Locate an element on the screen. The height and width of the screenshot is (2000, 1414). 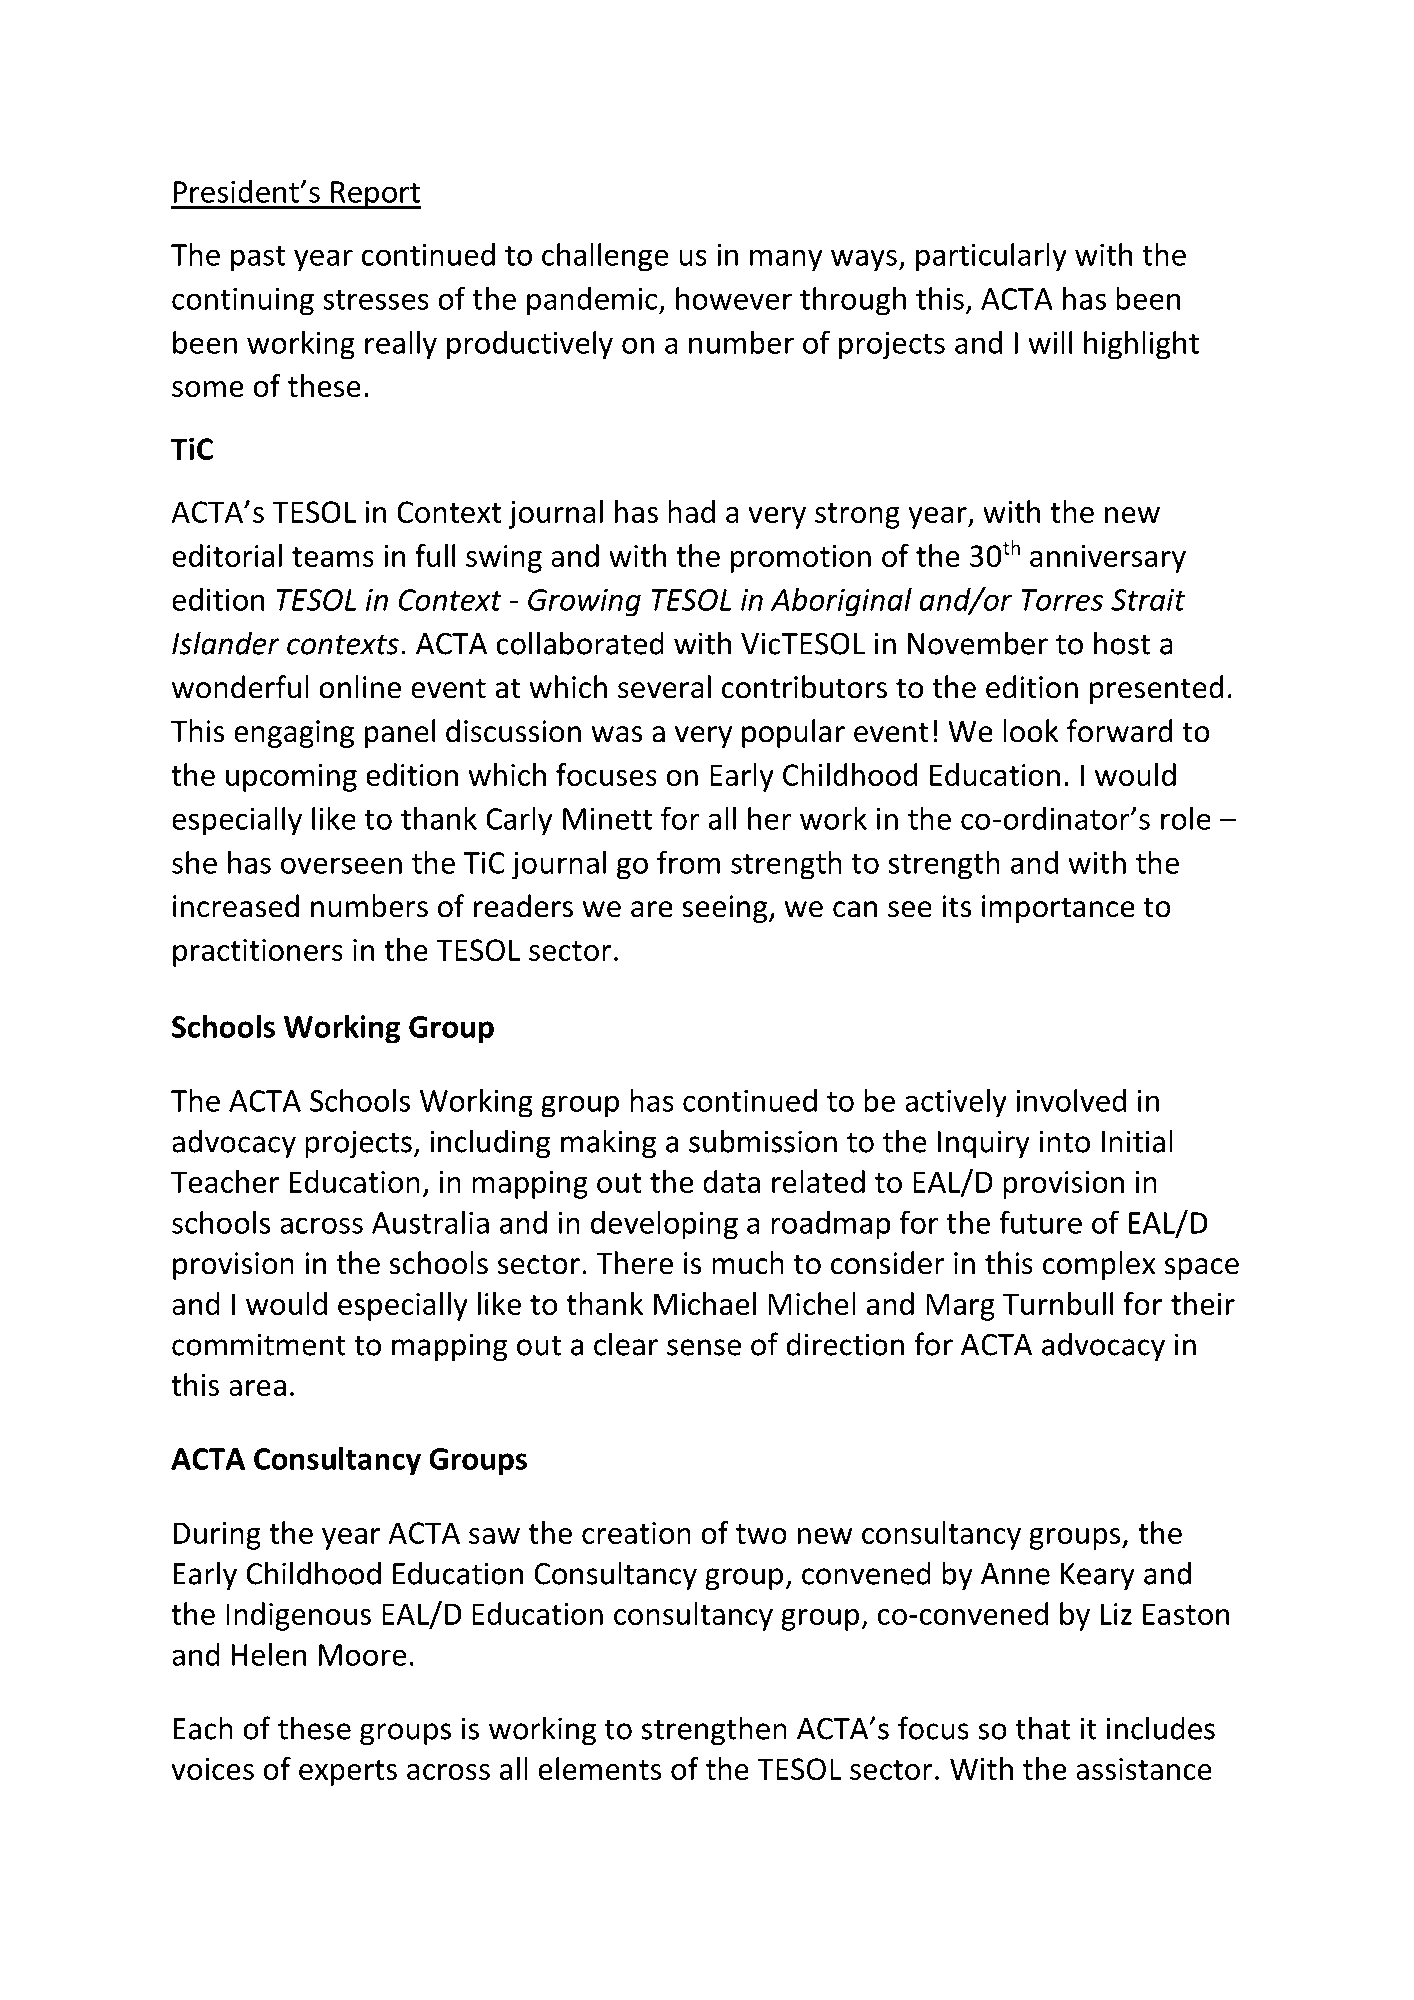
Torres is located at coordinates (1062, 600).
